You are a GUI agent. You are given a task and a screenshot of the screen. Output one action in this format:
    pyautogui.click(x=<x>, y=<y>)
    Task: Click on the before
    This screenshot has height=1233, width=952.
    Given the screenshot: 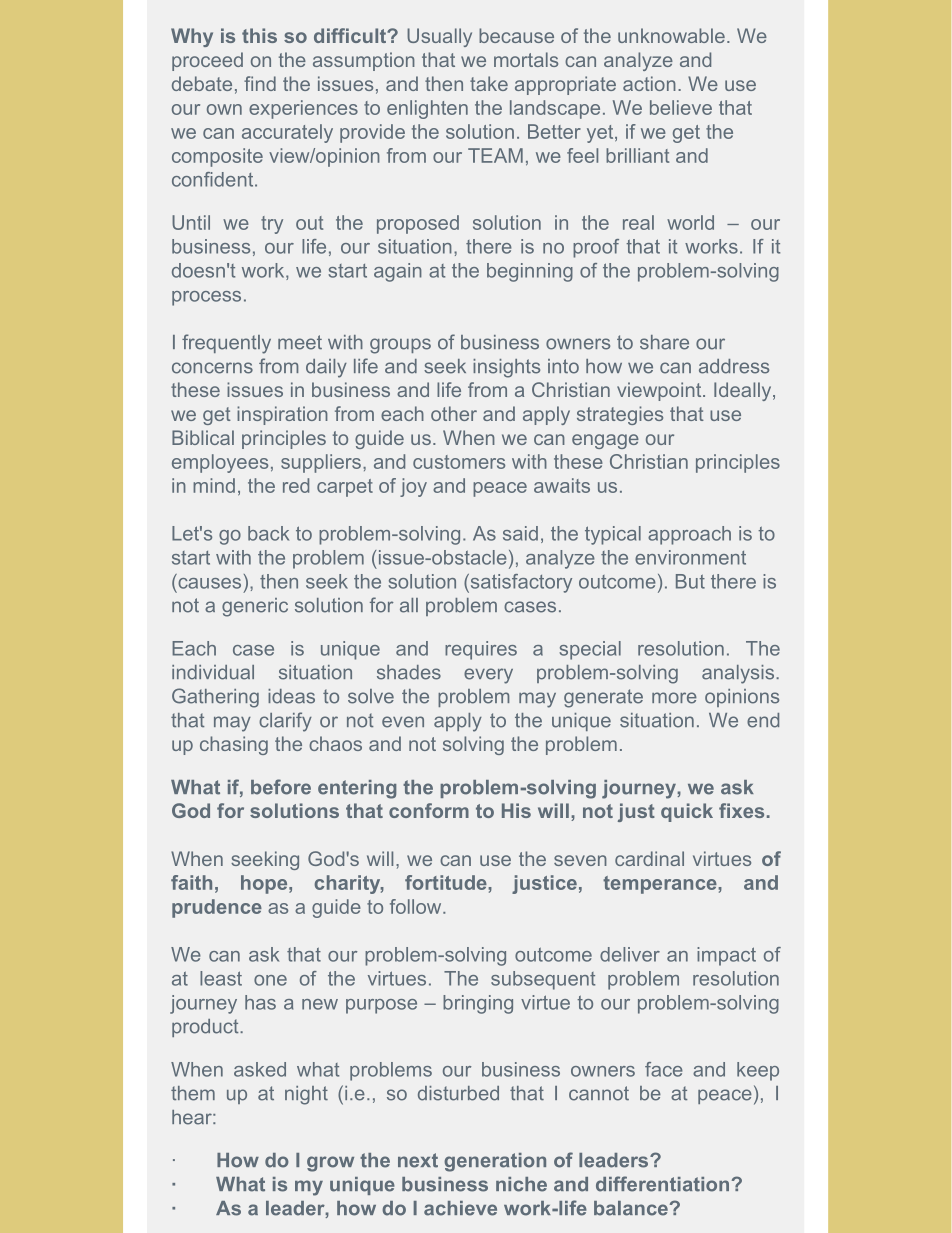 What is the action you would take?
    pyautogui.click(x=281, y=787)
